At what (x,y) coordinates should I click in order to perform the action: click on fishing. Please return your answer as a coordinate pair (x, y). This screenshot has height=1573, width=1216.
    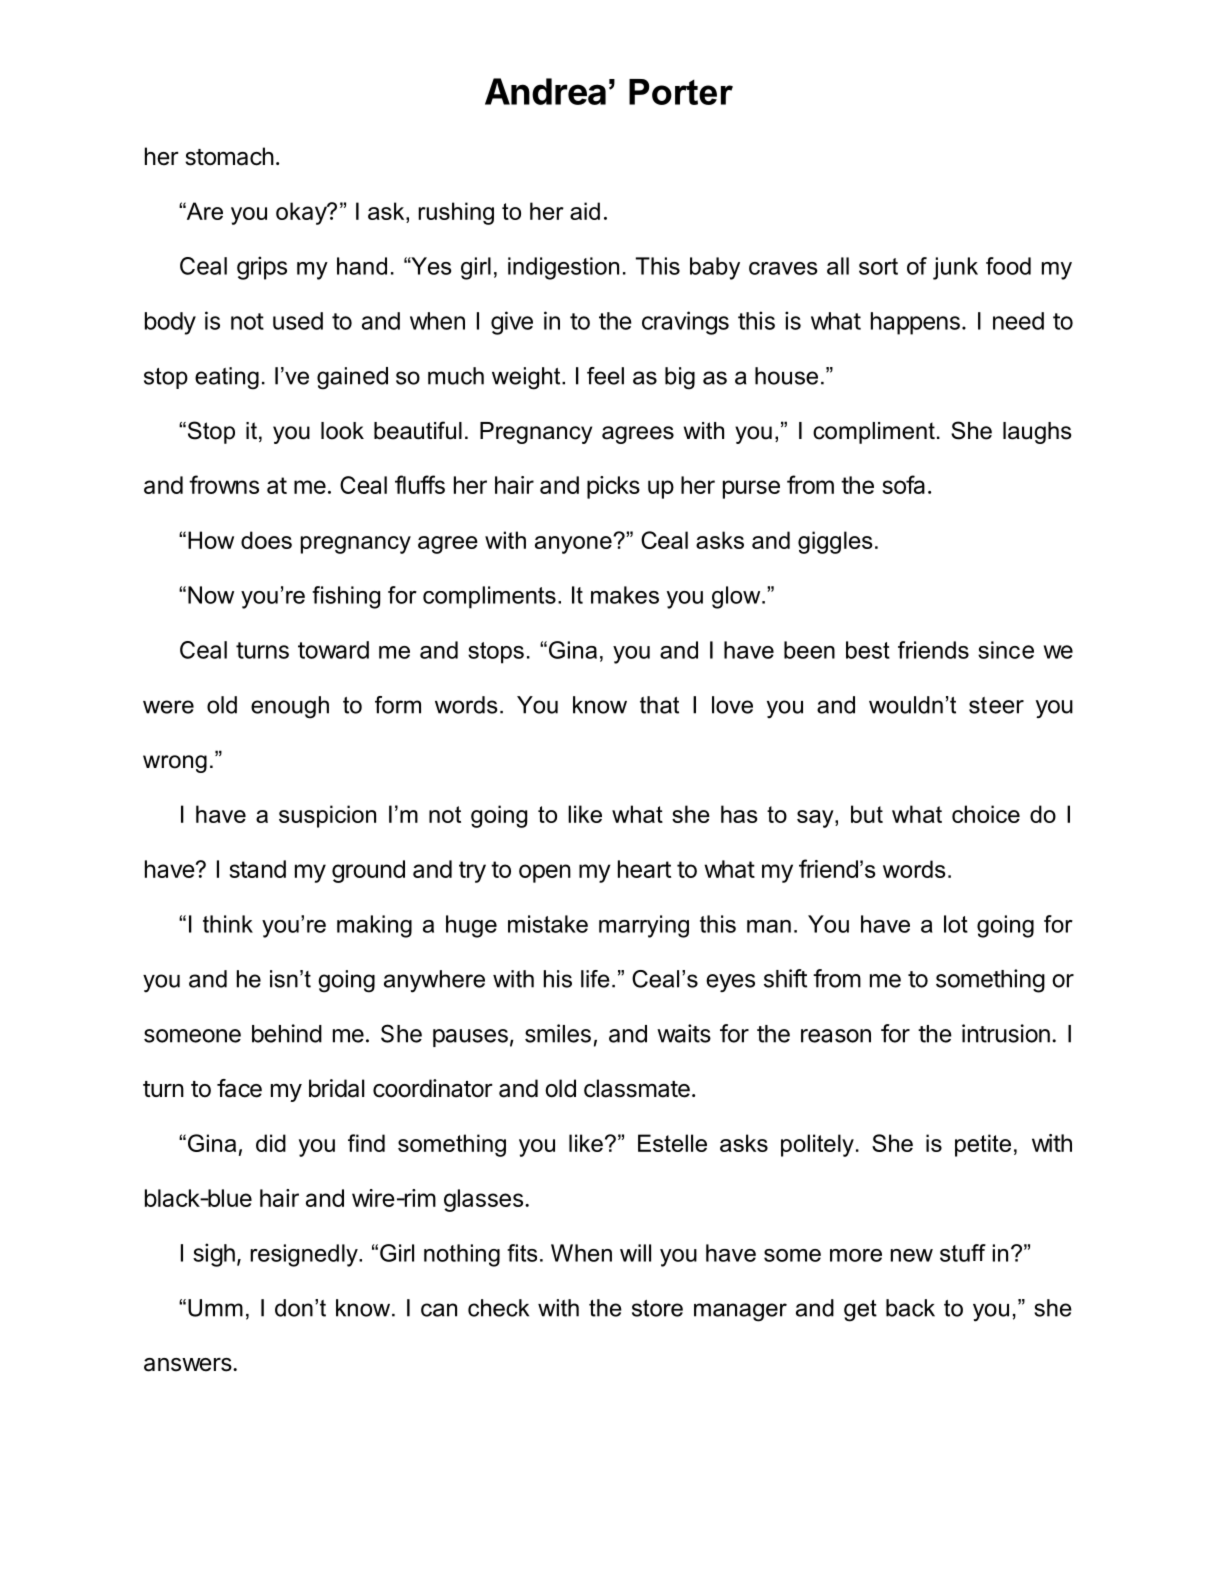
    Looking at the image, I should click on (346, 597).
